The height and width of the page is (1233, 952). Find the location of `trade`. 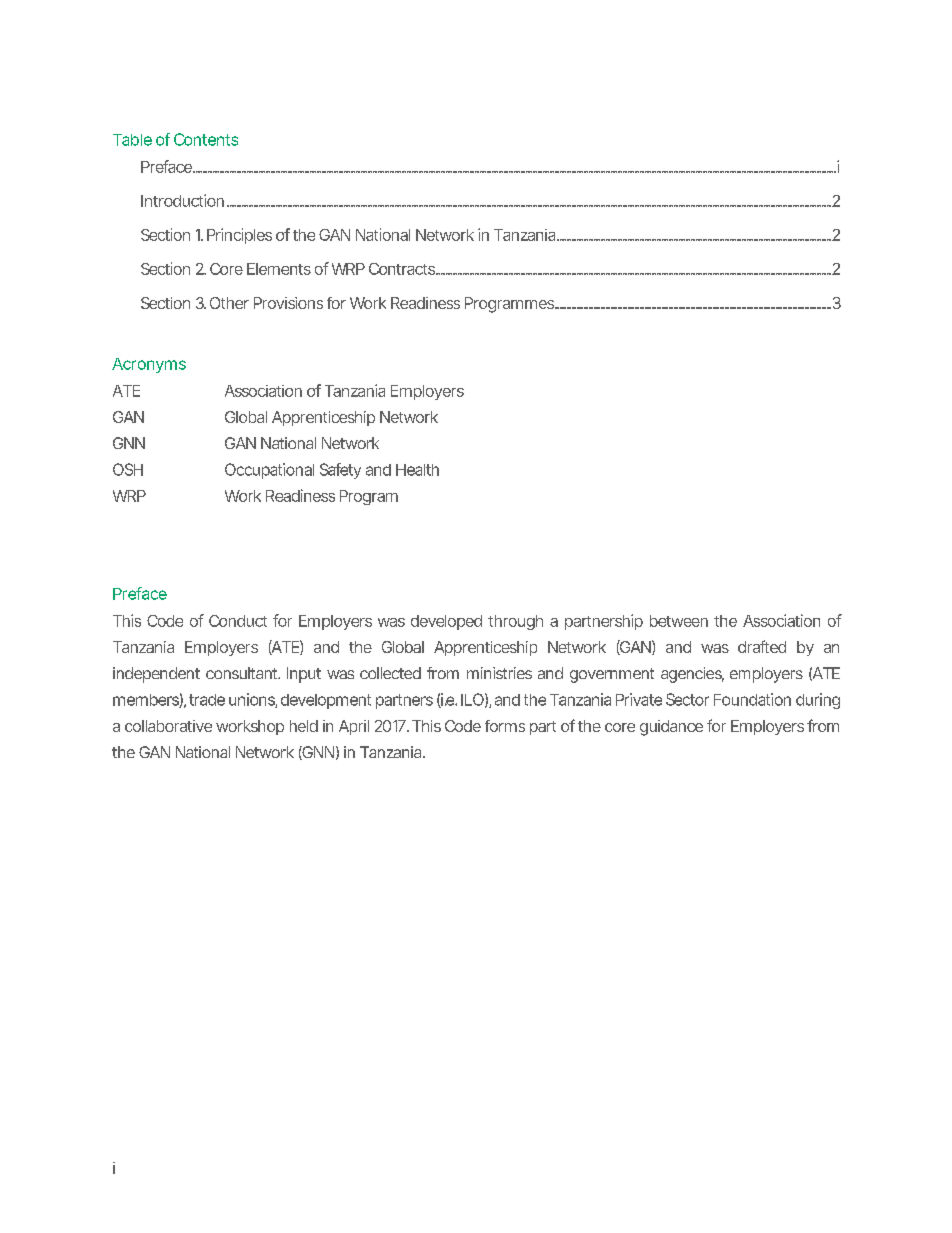

trade is located at coordinates (207, 700).
